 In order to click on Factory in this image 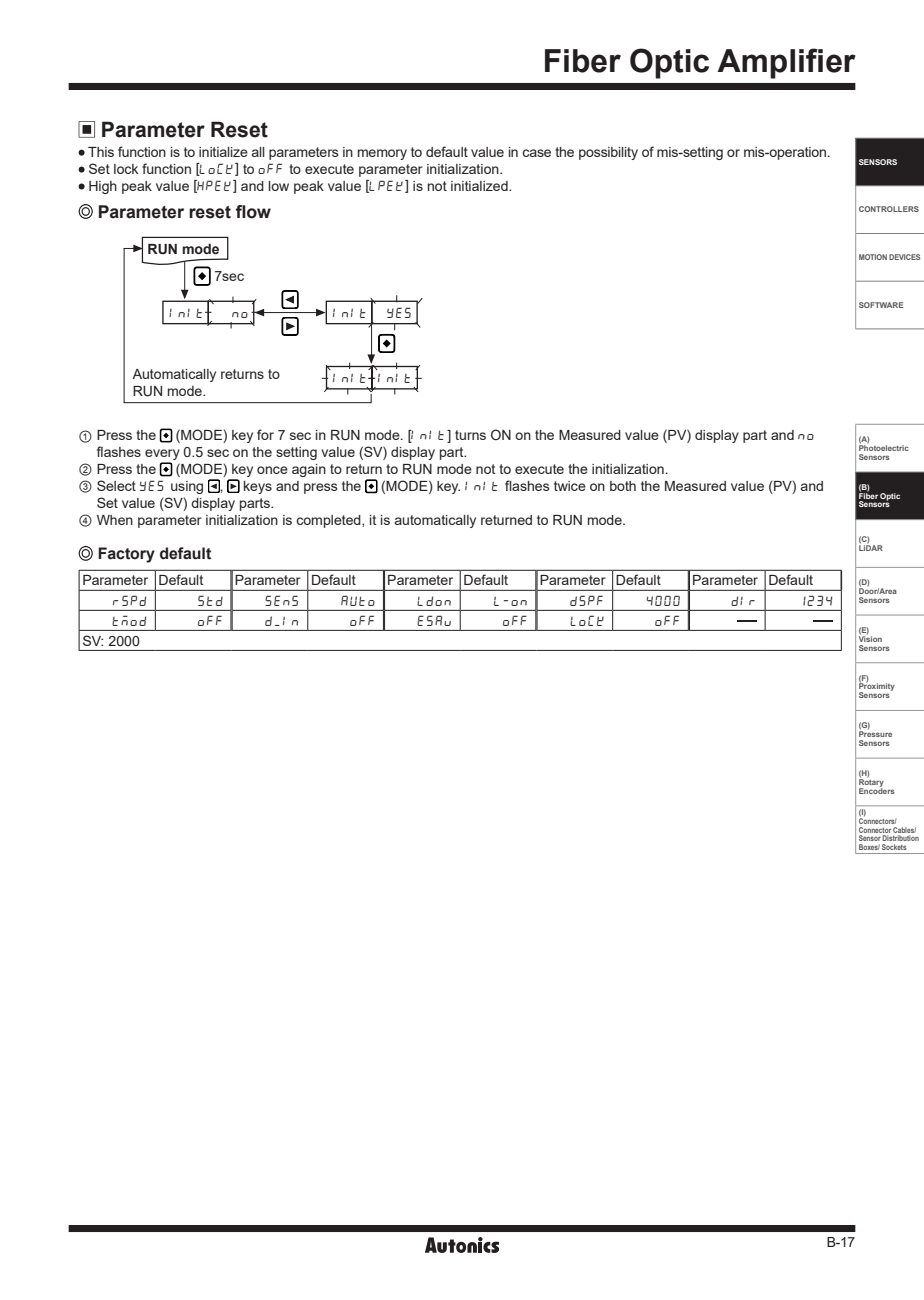, I will do `click(126, 555)`.
